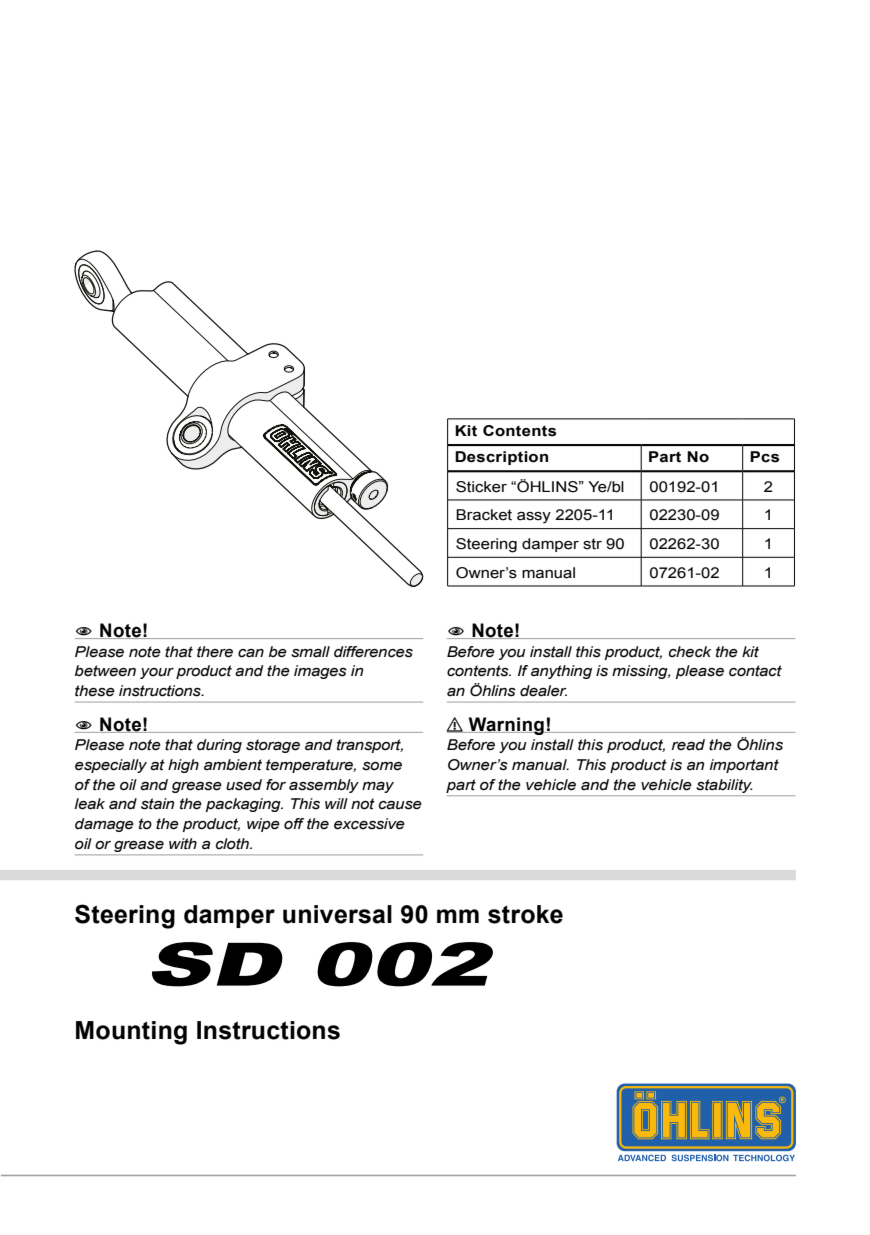 This screenshot has height=1235, width=870. Describe the element at coordinates (131, 1033) in the screenshot. I see `Mounting` at that location.
